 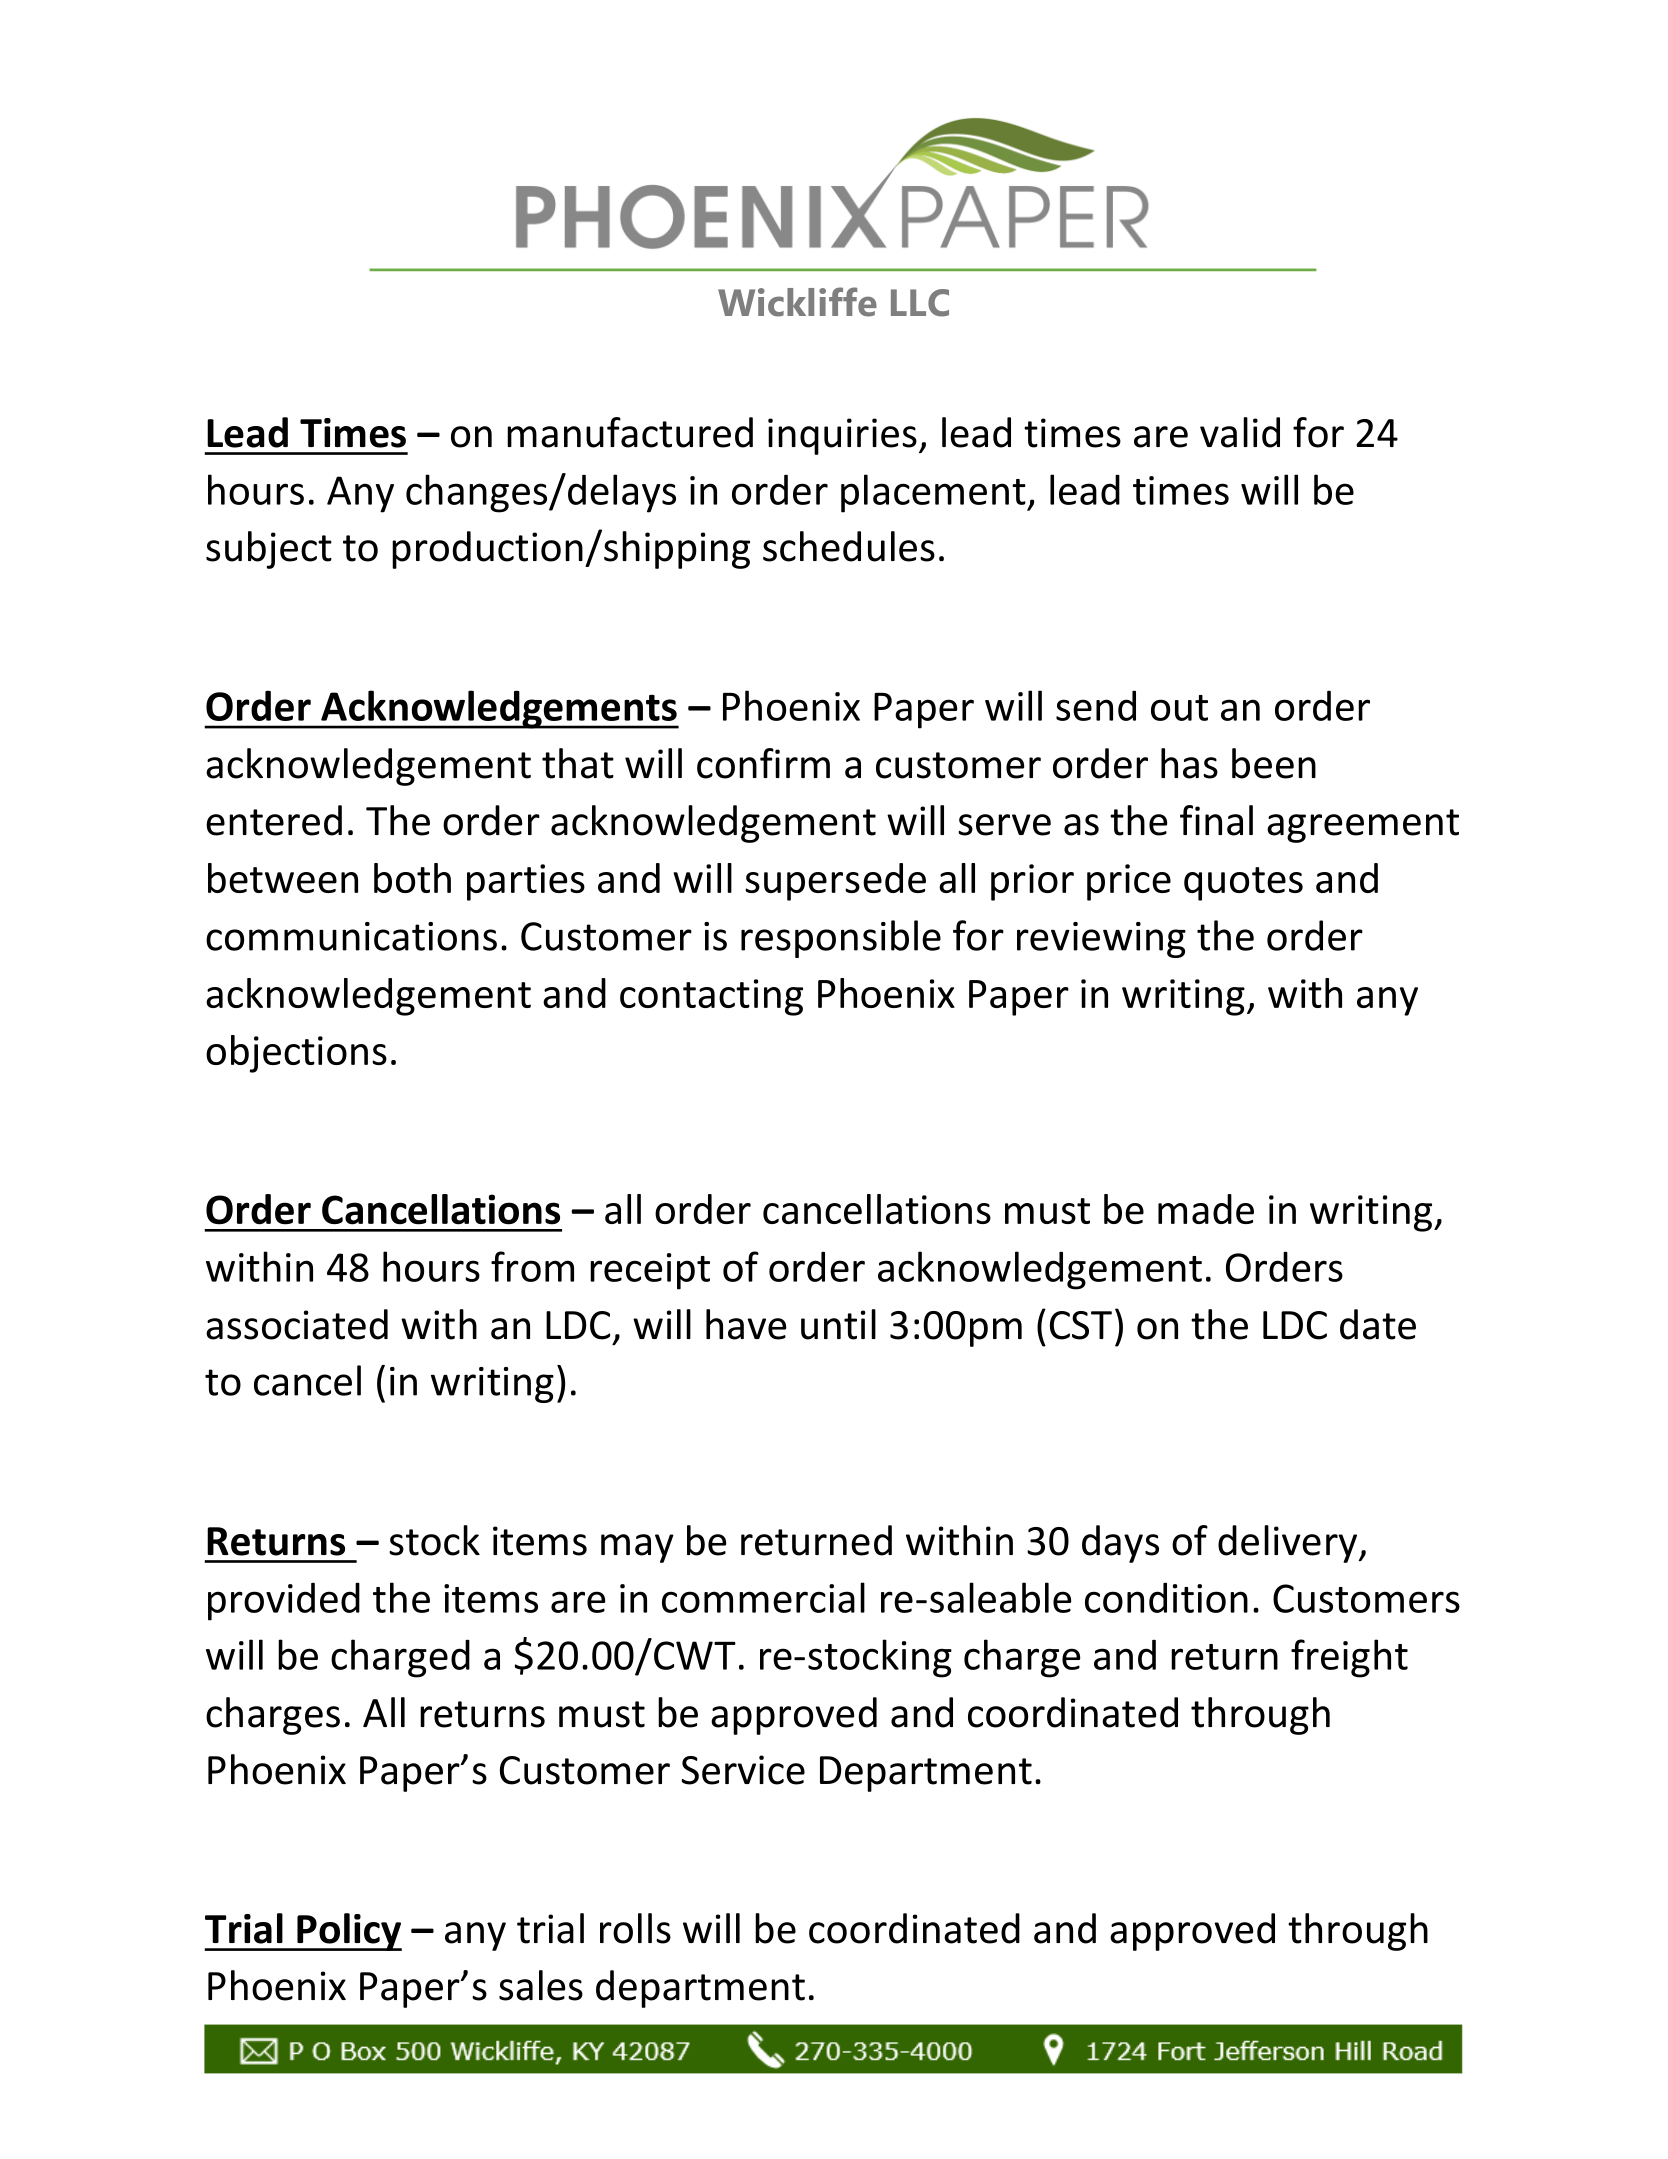 I want to click on until, so click(x=838, y=1324).
